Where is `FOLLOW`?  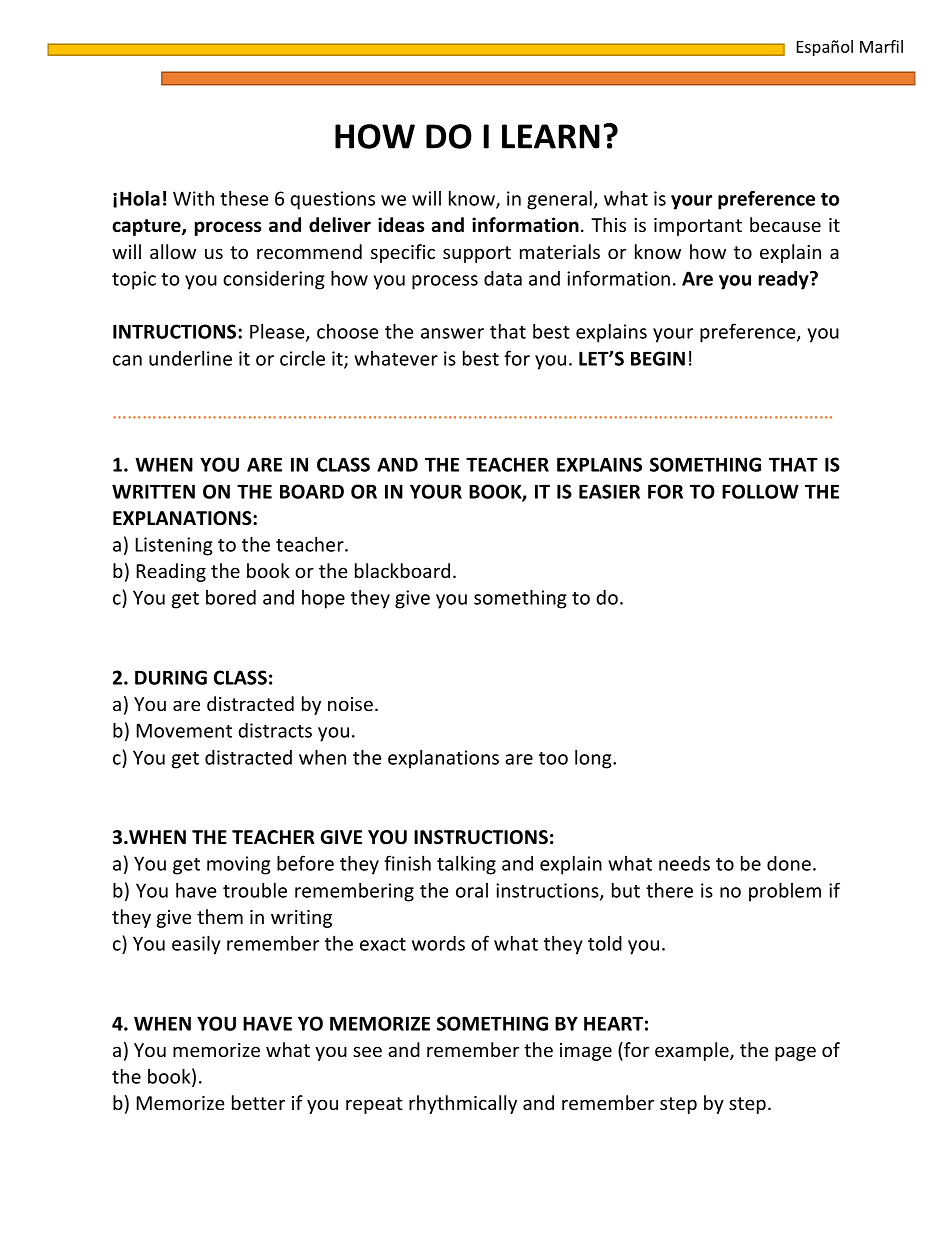
FOLLOW is located at coordinates (760, 491).
